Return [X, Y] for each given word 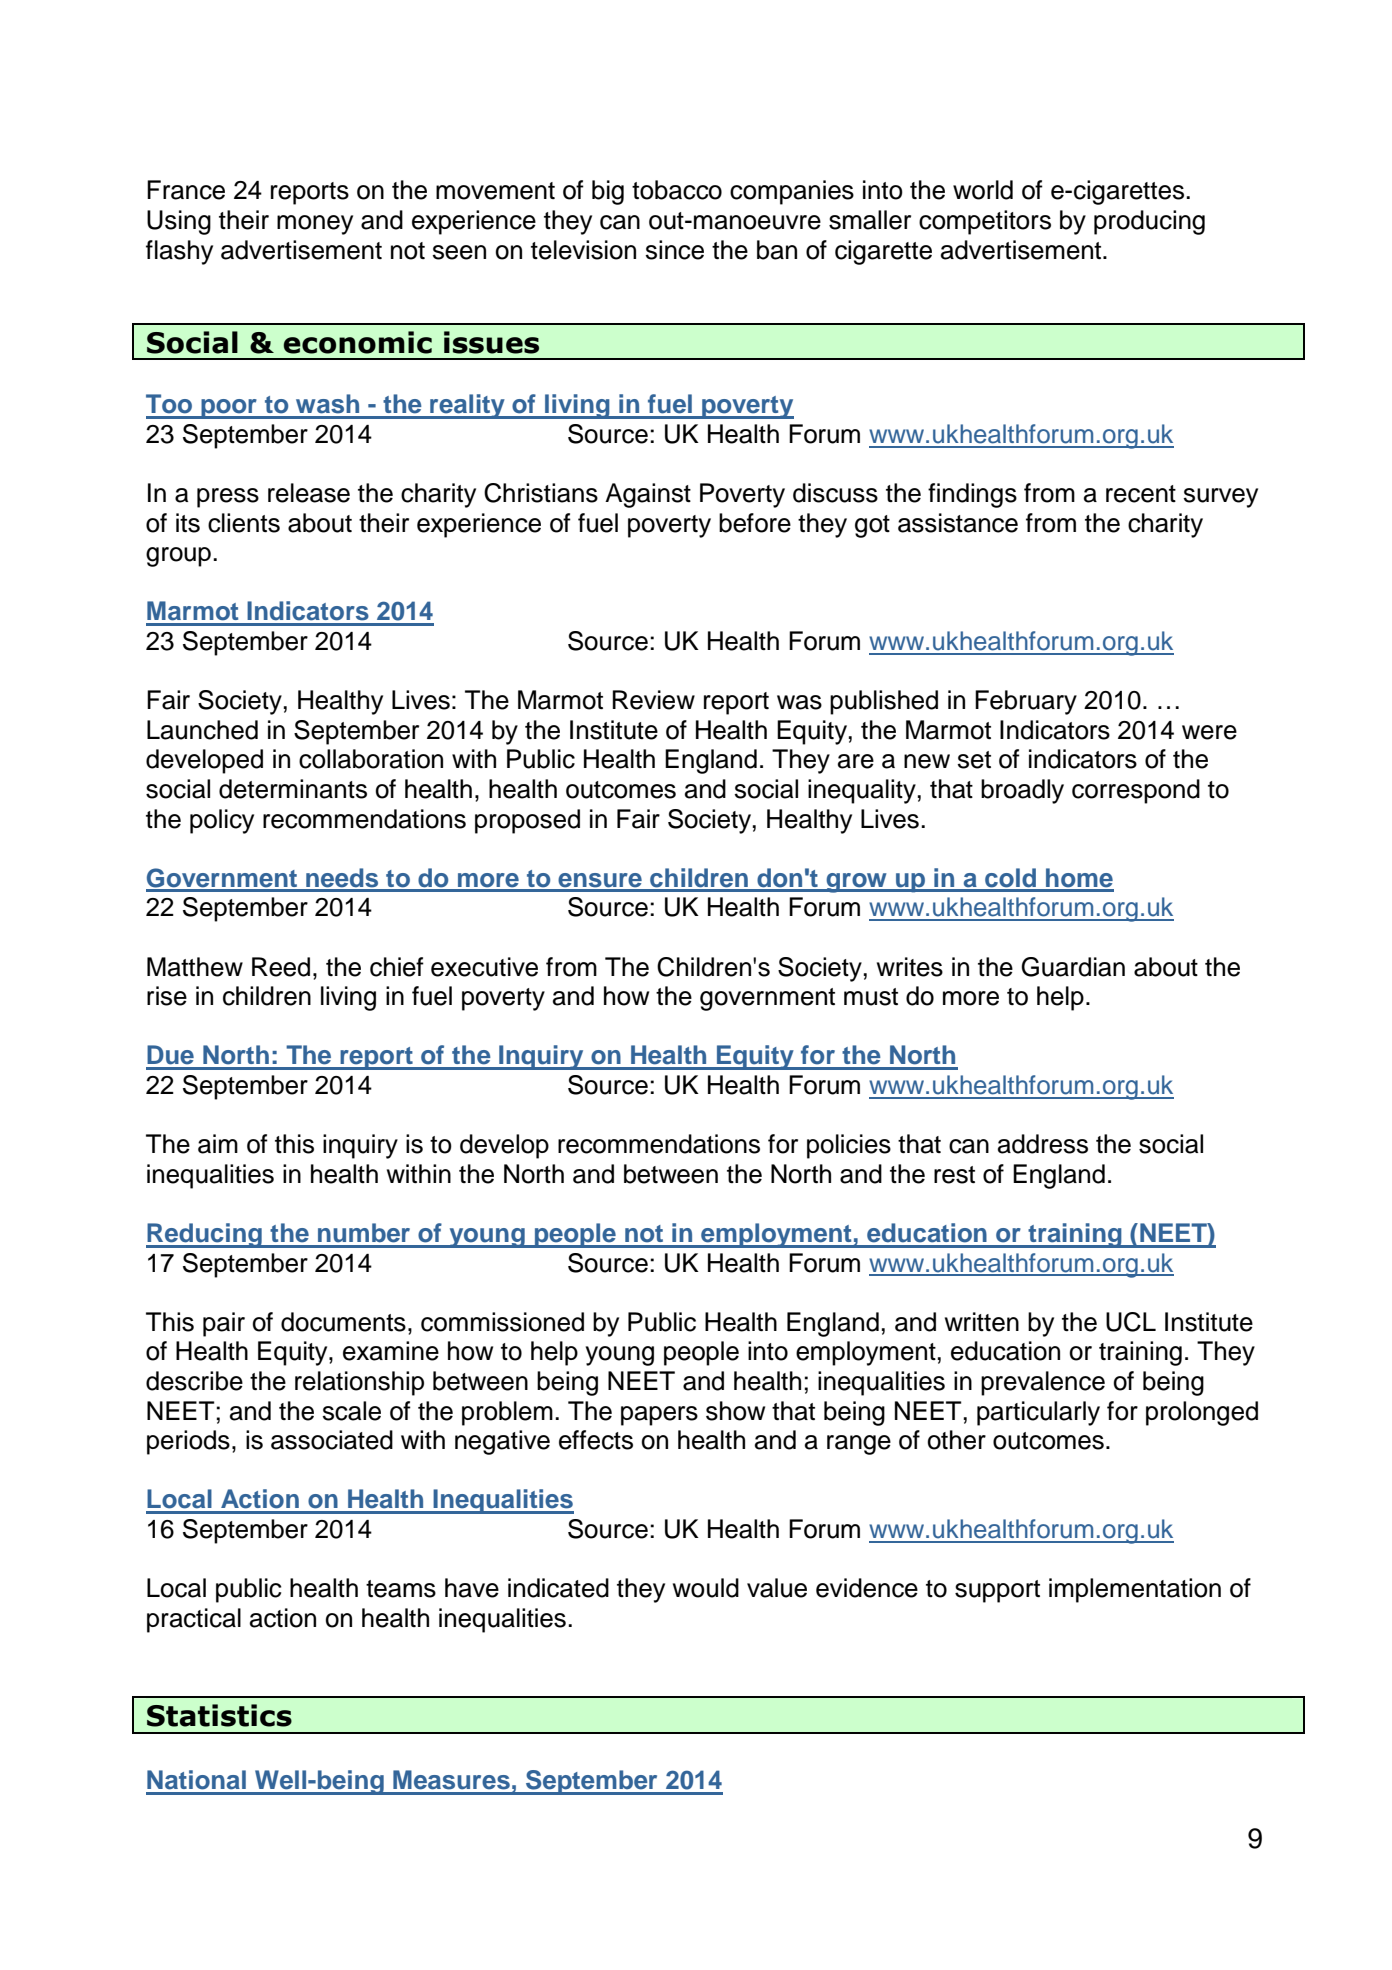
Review [654, 700]
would [706, 1588]
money [315, 225]
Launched [202, 730]
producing [1149, 222]
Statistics [219, 1715]
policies [849, 1146]
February [1026, 702]
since [674, 250]
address [1043, 1144]
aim [218, 1144]
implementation [1135, 1590]
